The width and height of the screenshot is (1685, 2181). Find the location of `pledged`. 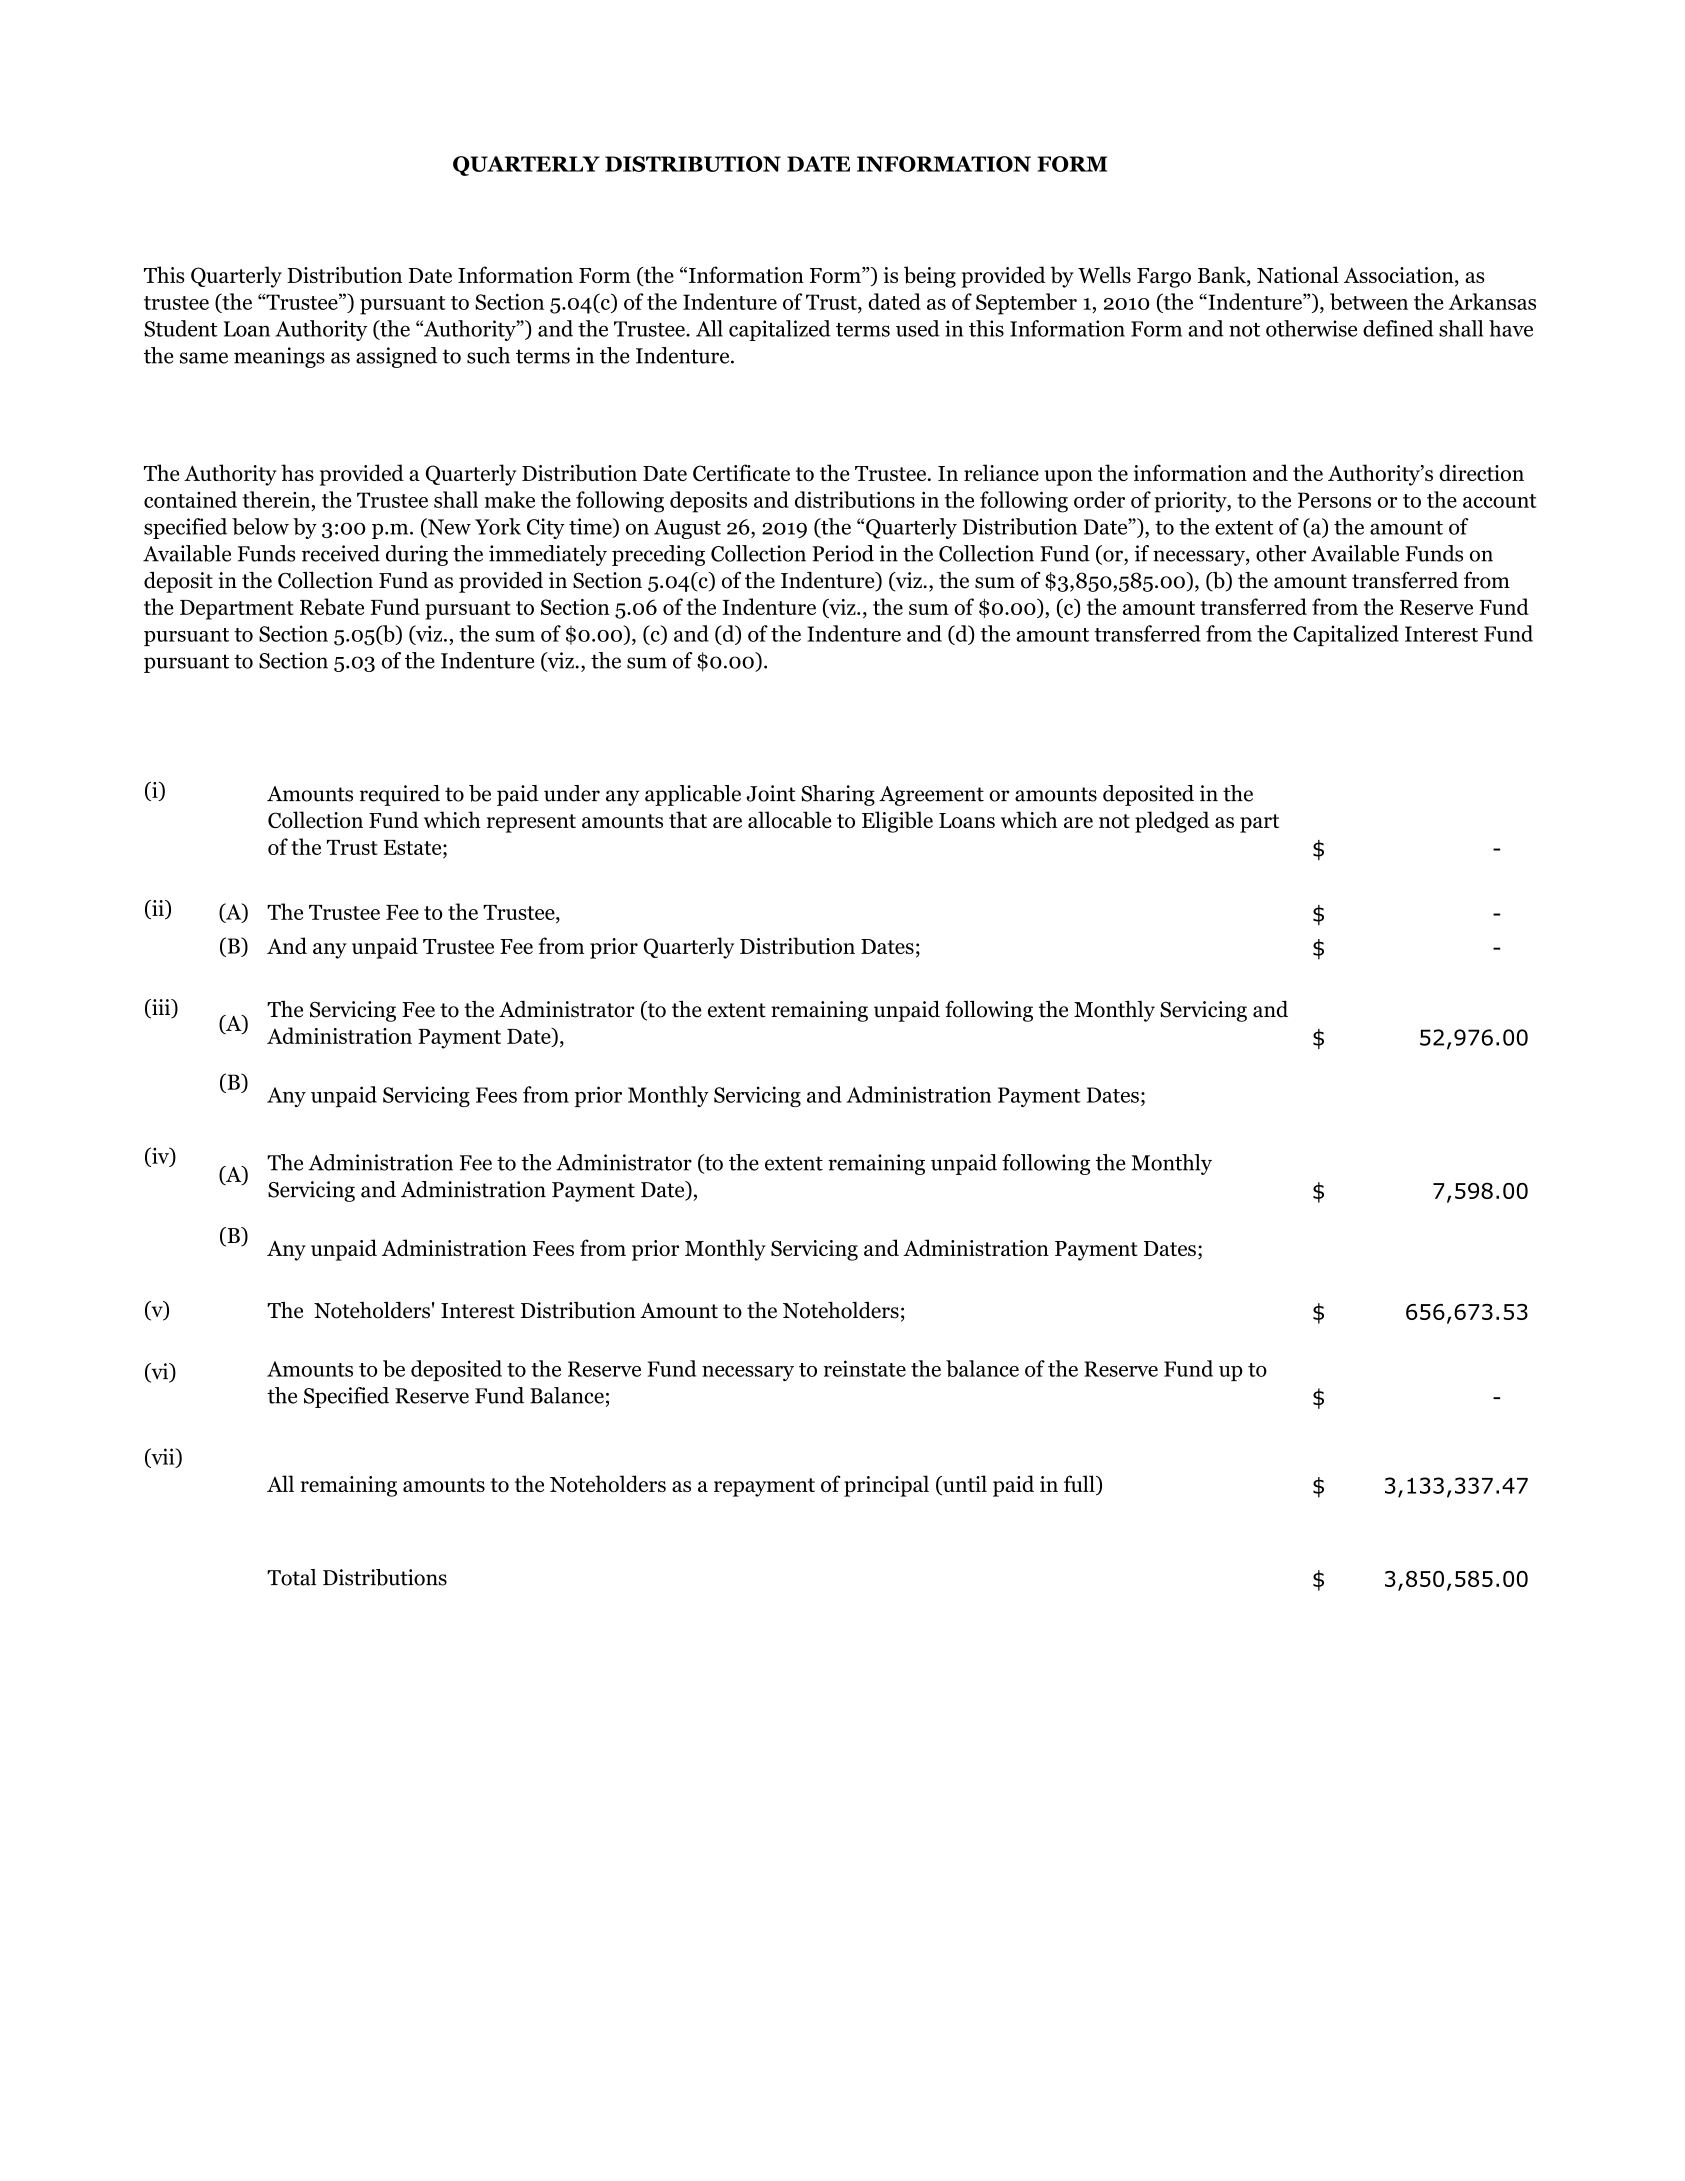

pledged is located at coordinates (1172, 822).
